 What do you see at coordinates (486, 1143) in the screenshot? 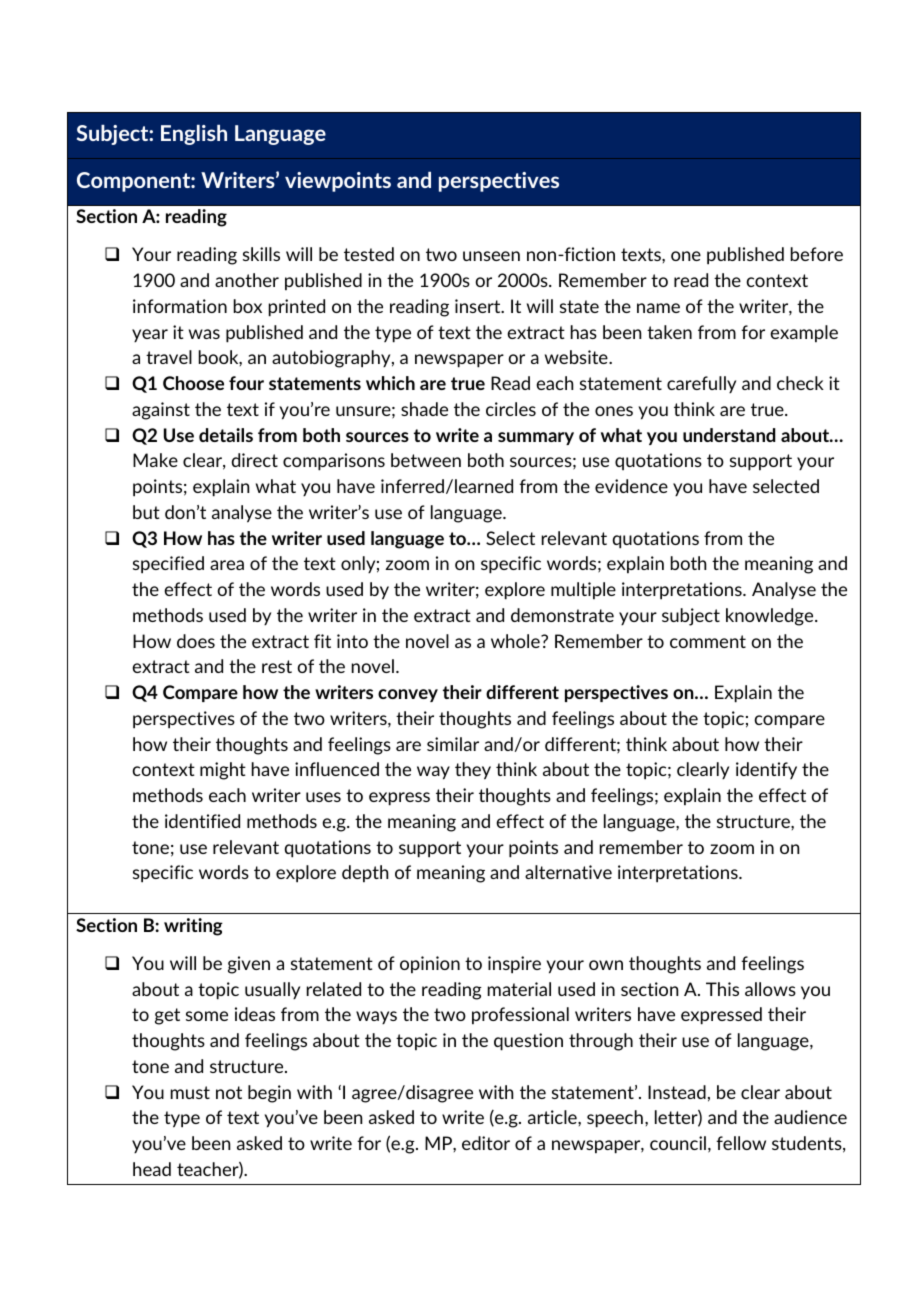
I see `editor` at bounding box center [486, 1143].
